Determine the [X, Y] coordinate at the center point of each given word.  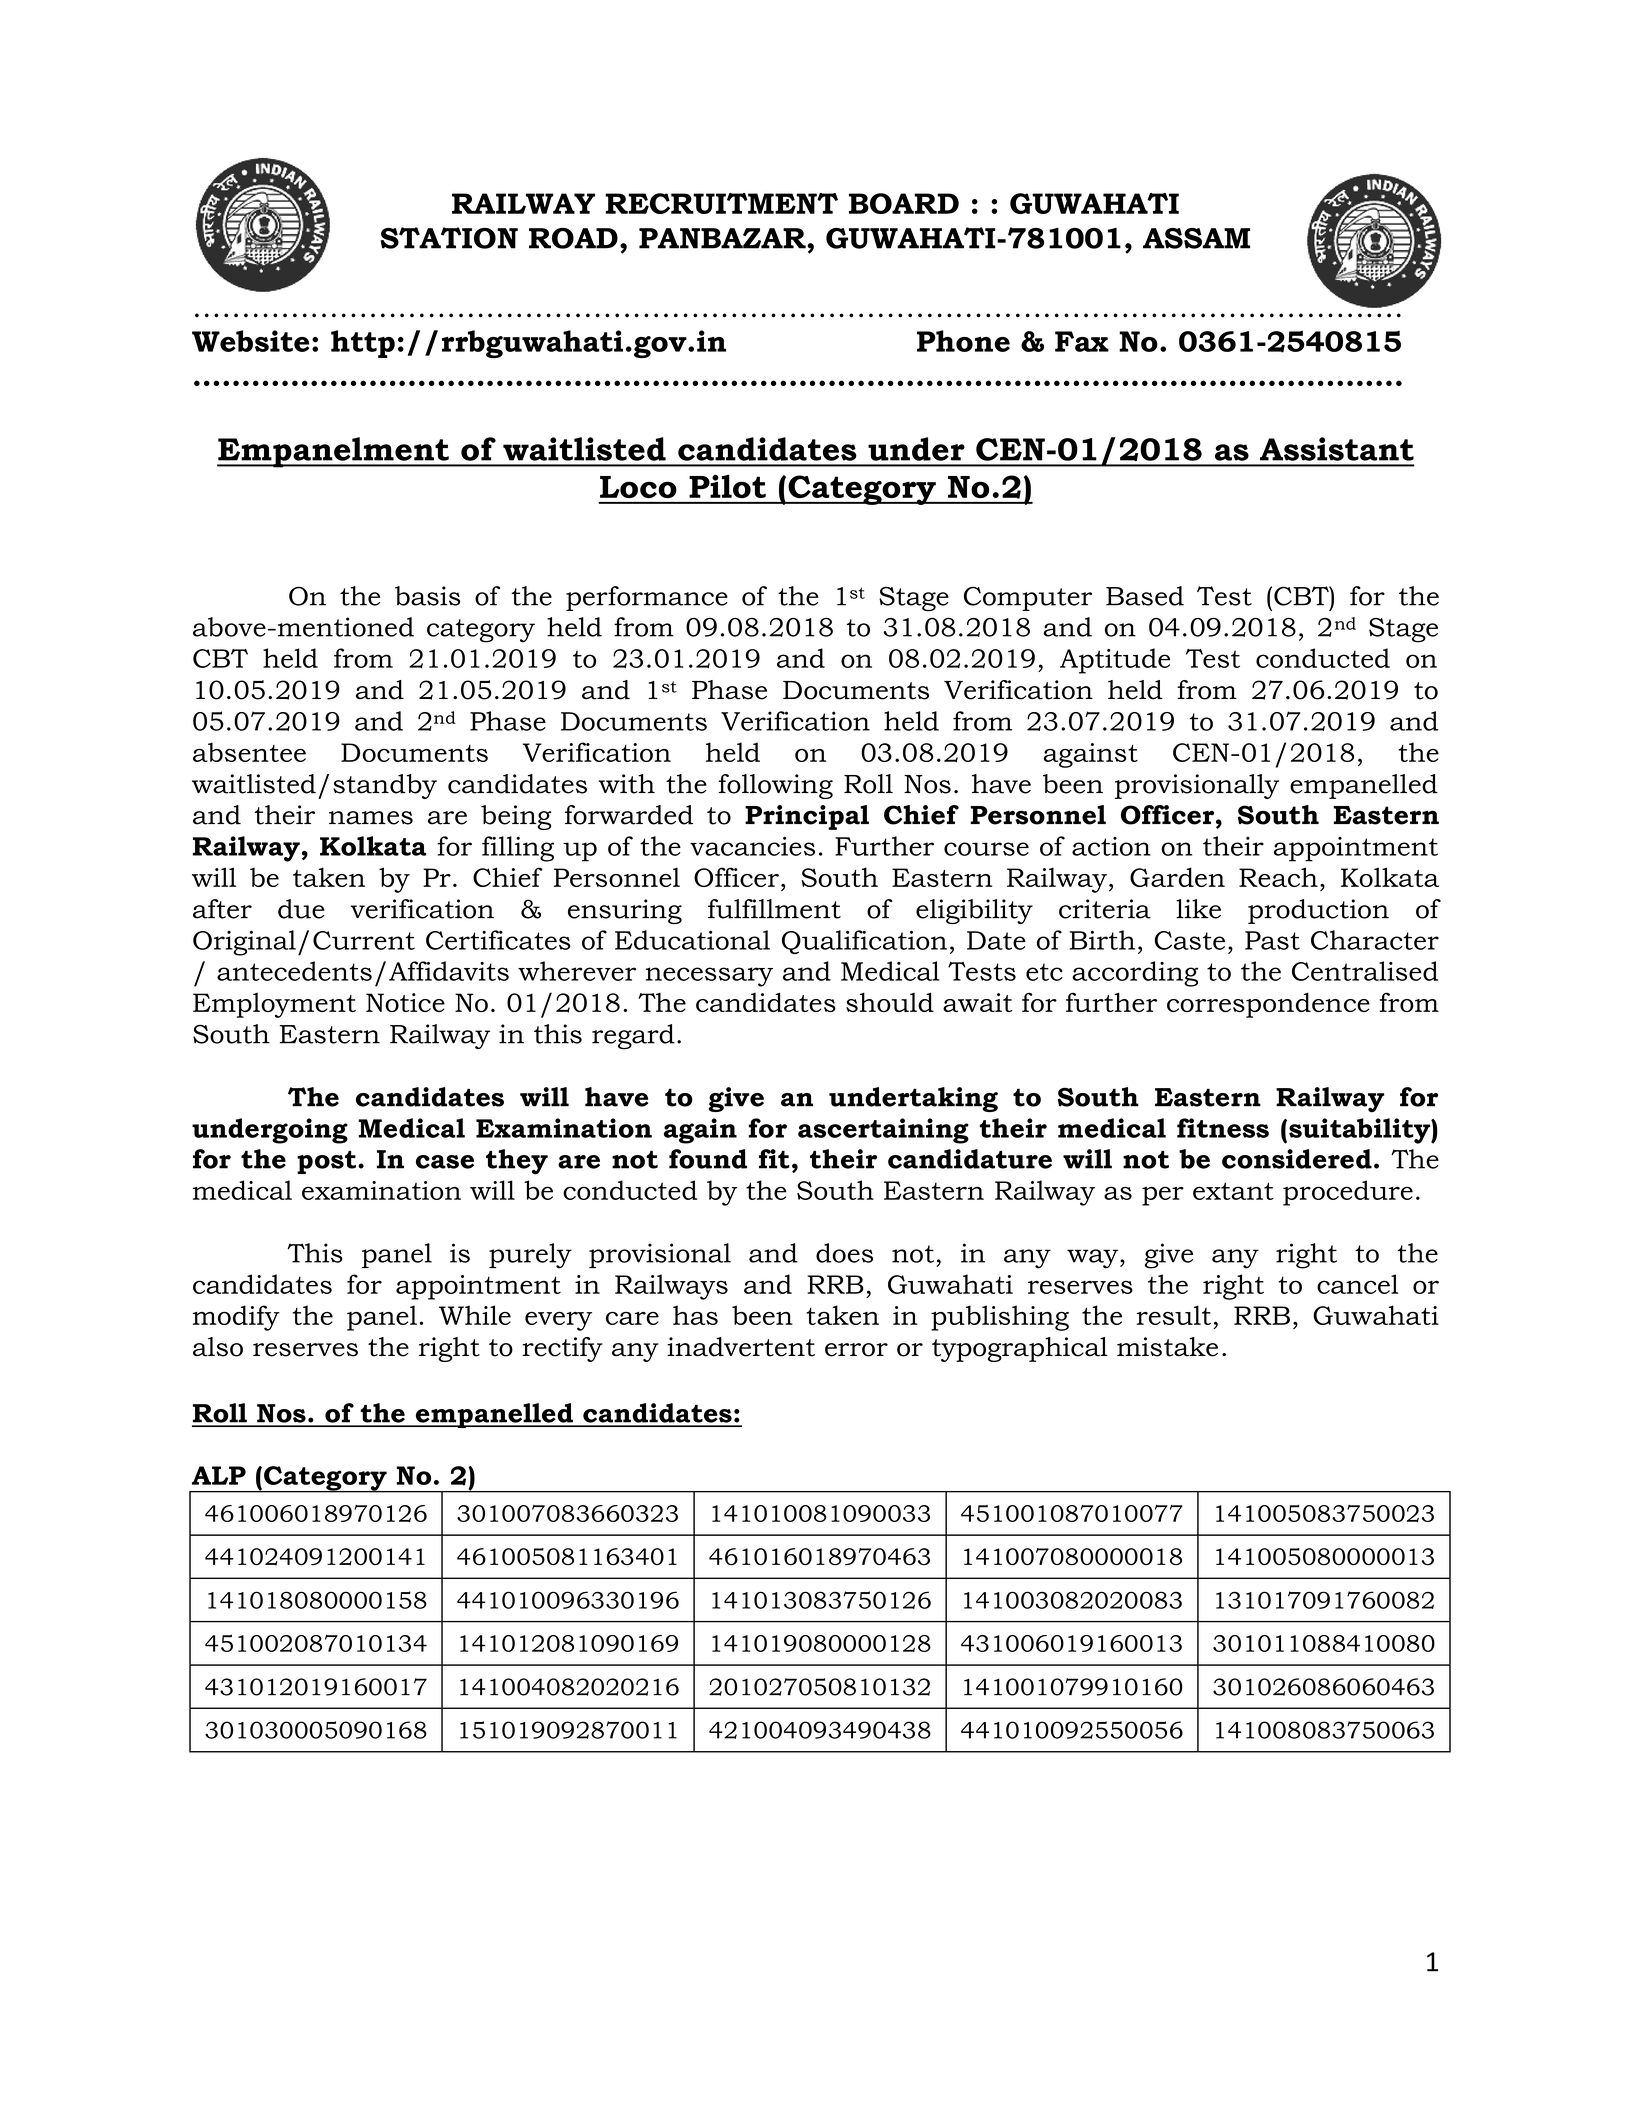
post [326, 1162]
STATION [449, 238]
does [844, 1253]
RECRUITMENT [721, 203]
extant [1233, 1191]
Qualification [864, 942]
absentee [249, 752]
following [776, 786]
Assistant [1337, 449]
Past [1272, 940]
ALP [219, 1475]
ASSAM [1196, 238]
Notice [405, 1002]
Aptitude [1115, 661]
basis [428, 596]
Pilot [727, 486]
